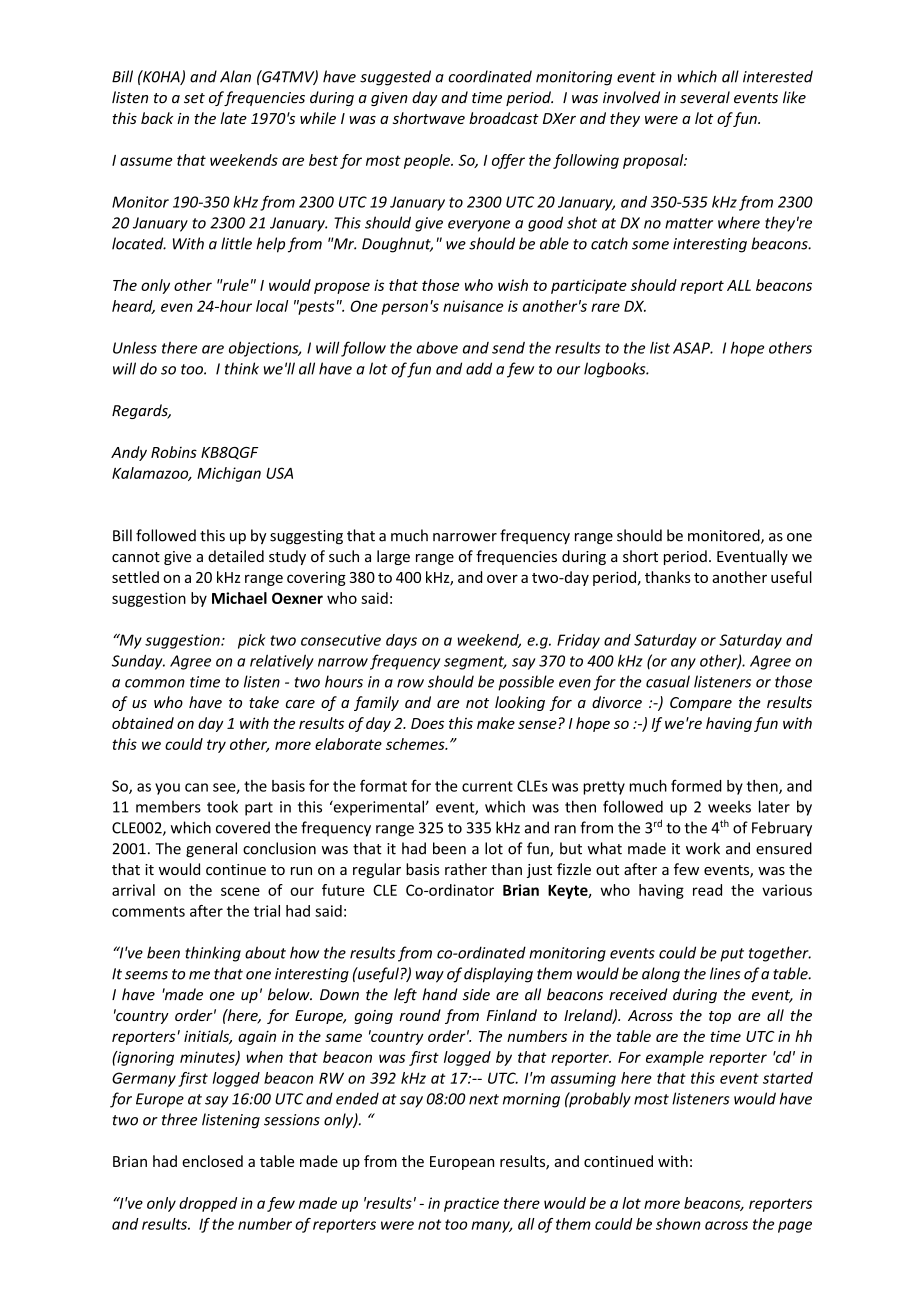  I want to click on logbooks, so click(616, 370).
